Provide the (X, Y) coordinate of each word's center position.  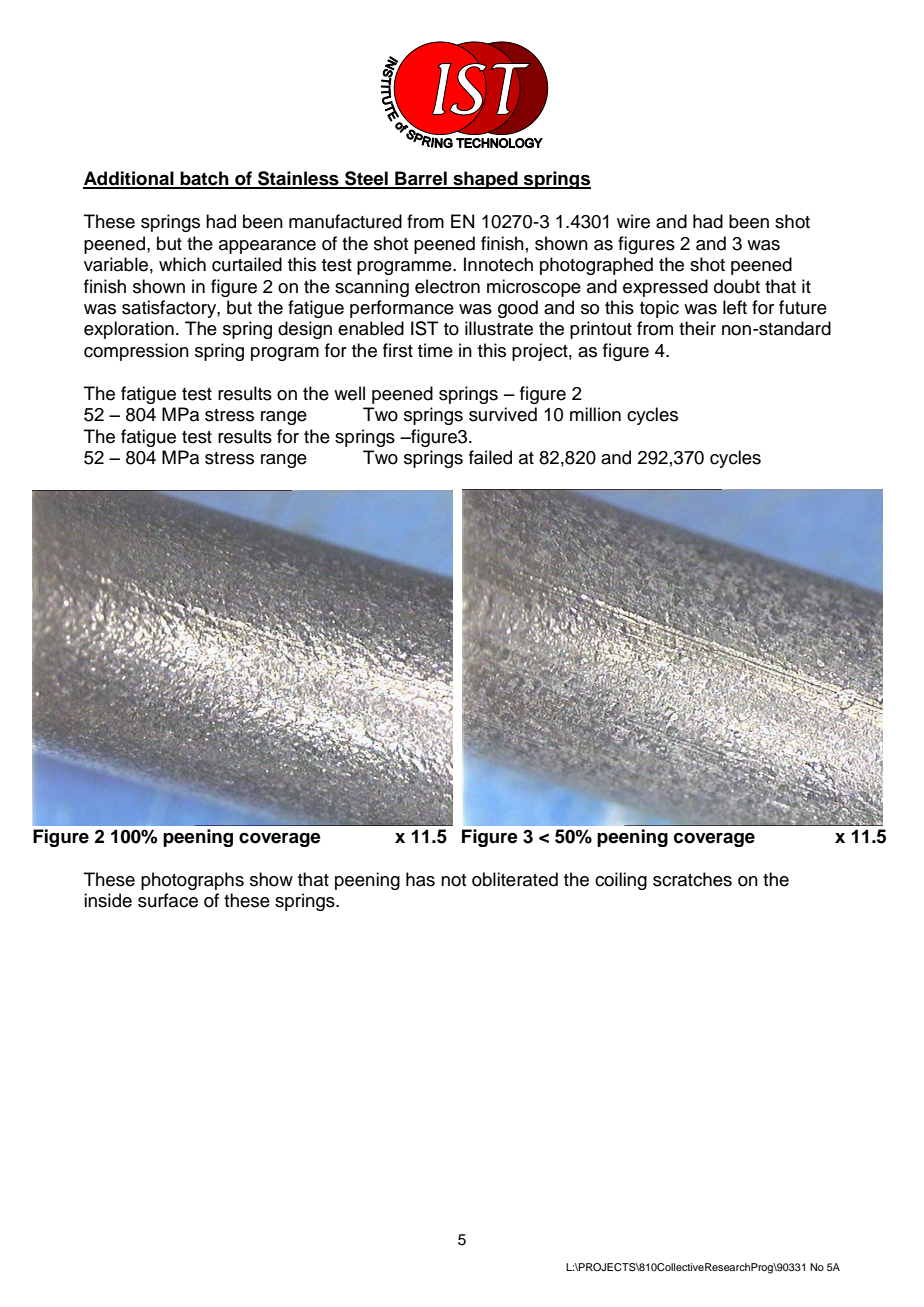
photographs (192, 881)
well (349, 393)
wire (633, 221)
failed (490, 457)
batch (204, 179)
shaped (485, 180)
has (420, 879)
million (595, 414)
